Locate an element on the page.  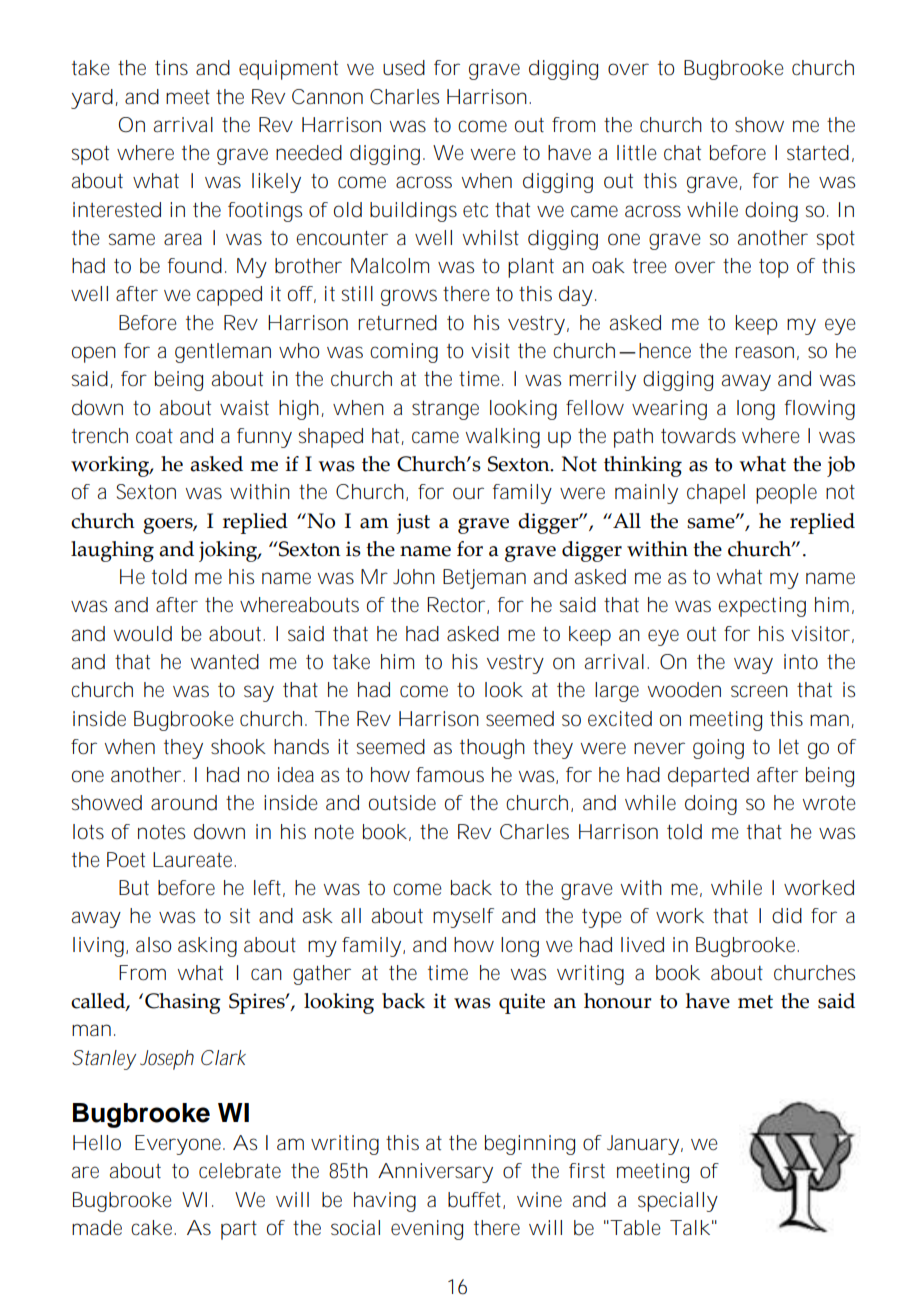
Rector is located at coordinates (457, 605).
